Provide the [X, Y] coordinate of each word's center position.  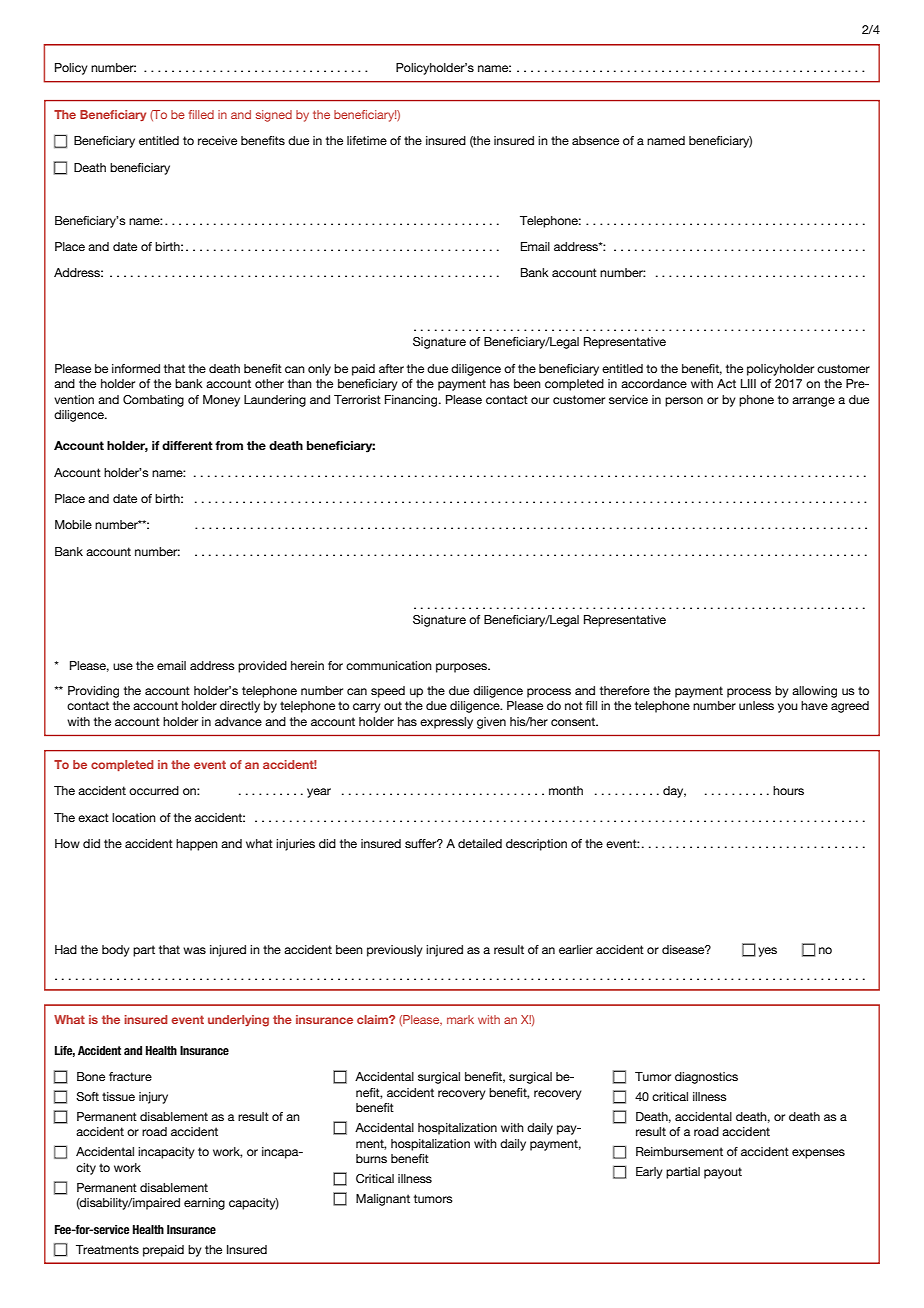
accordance [654, 383]
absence [595, 140]
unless [756, 705]
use [123, 666]
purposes [463, 668]
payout [723, 1173]
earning [204, 1204]
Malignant [383, 1200]
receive [217, 140]
